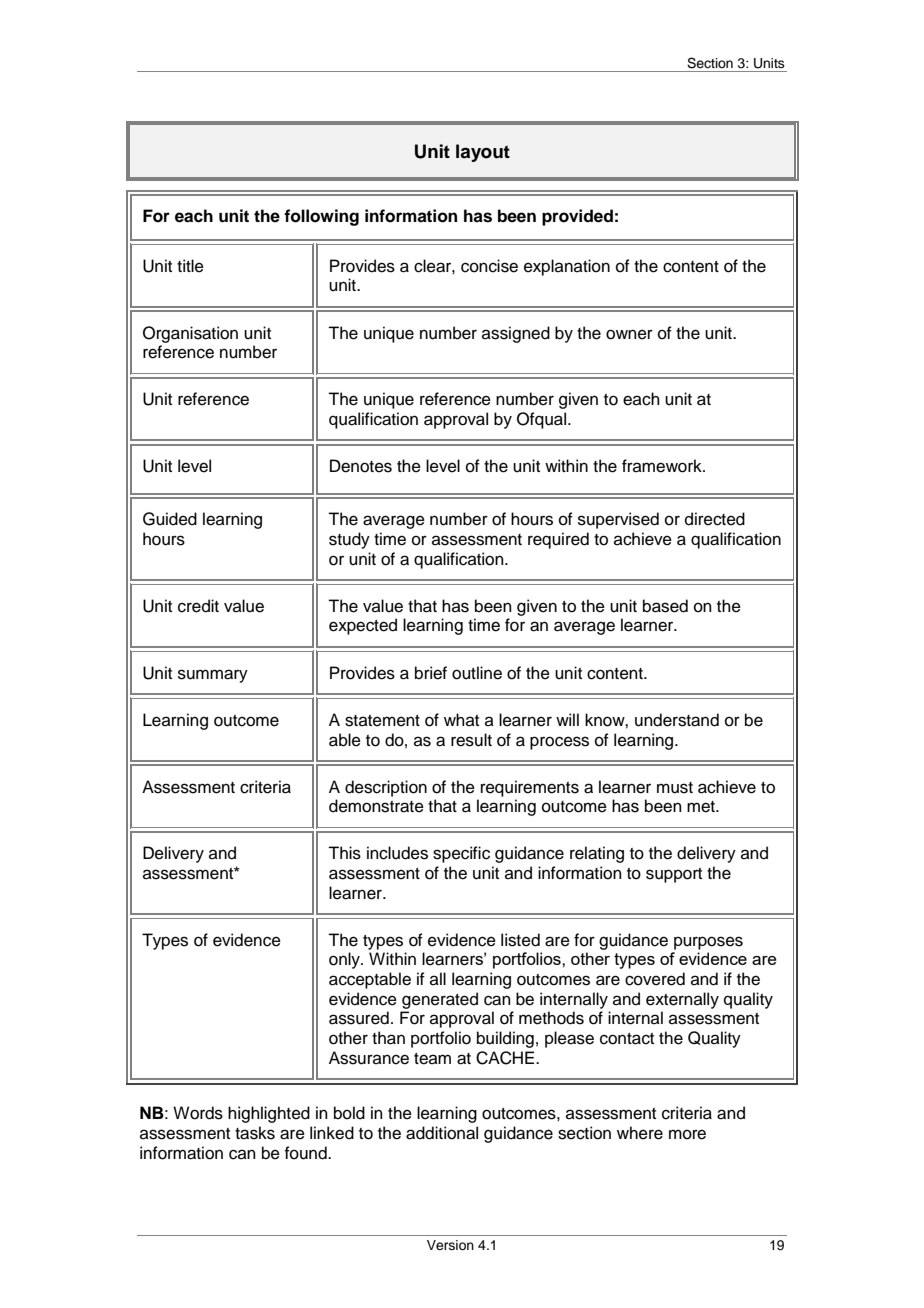  Describe the element at coordinates (255, 1133) in the document. I see `tasks` at that location.
